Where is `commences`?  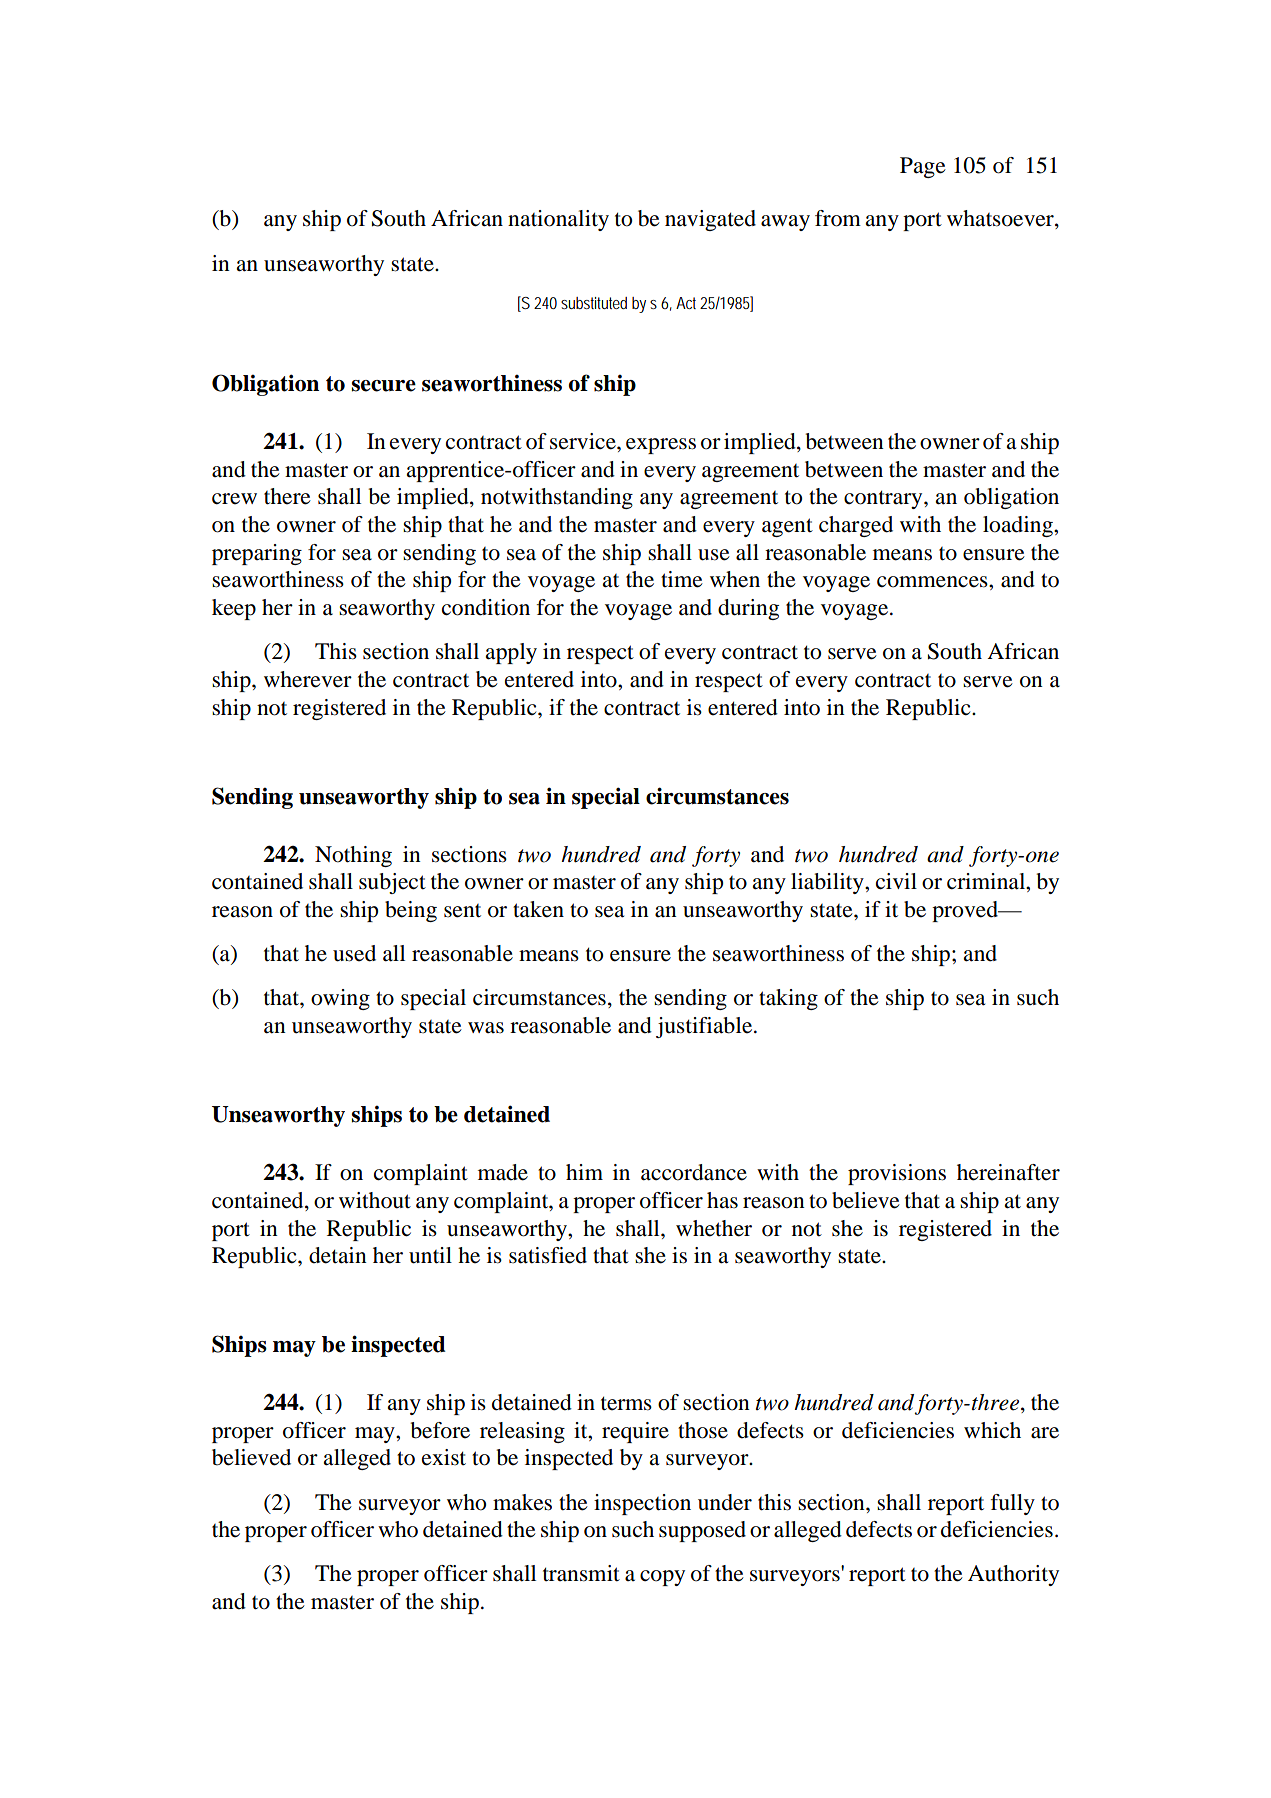 commences is located at coordinates (933, 582).
